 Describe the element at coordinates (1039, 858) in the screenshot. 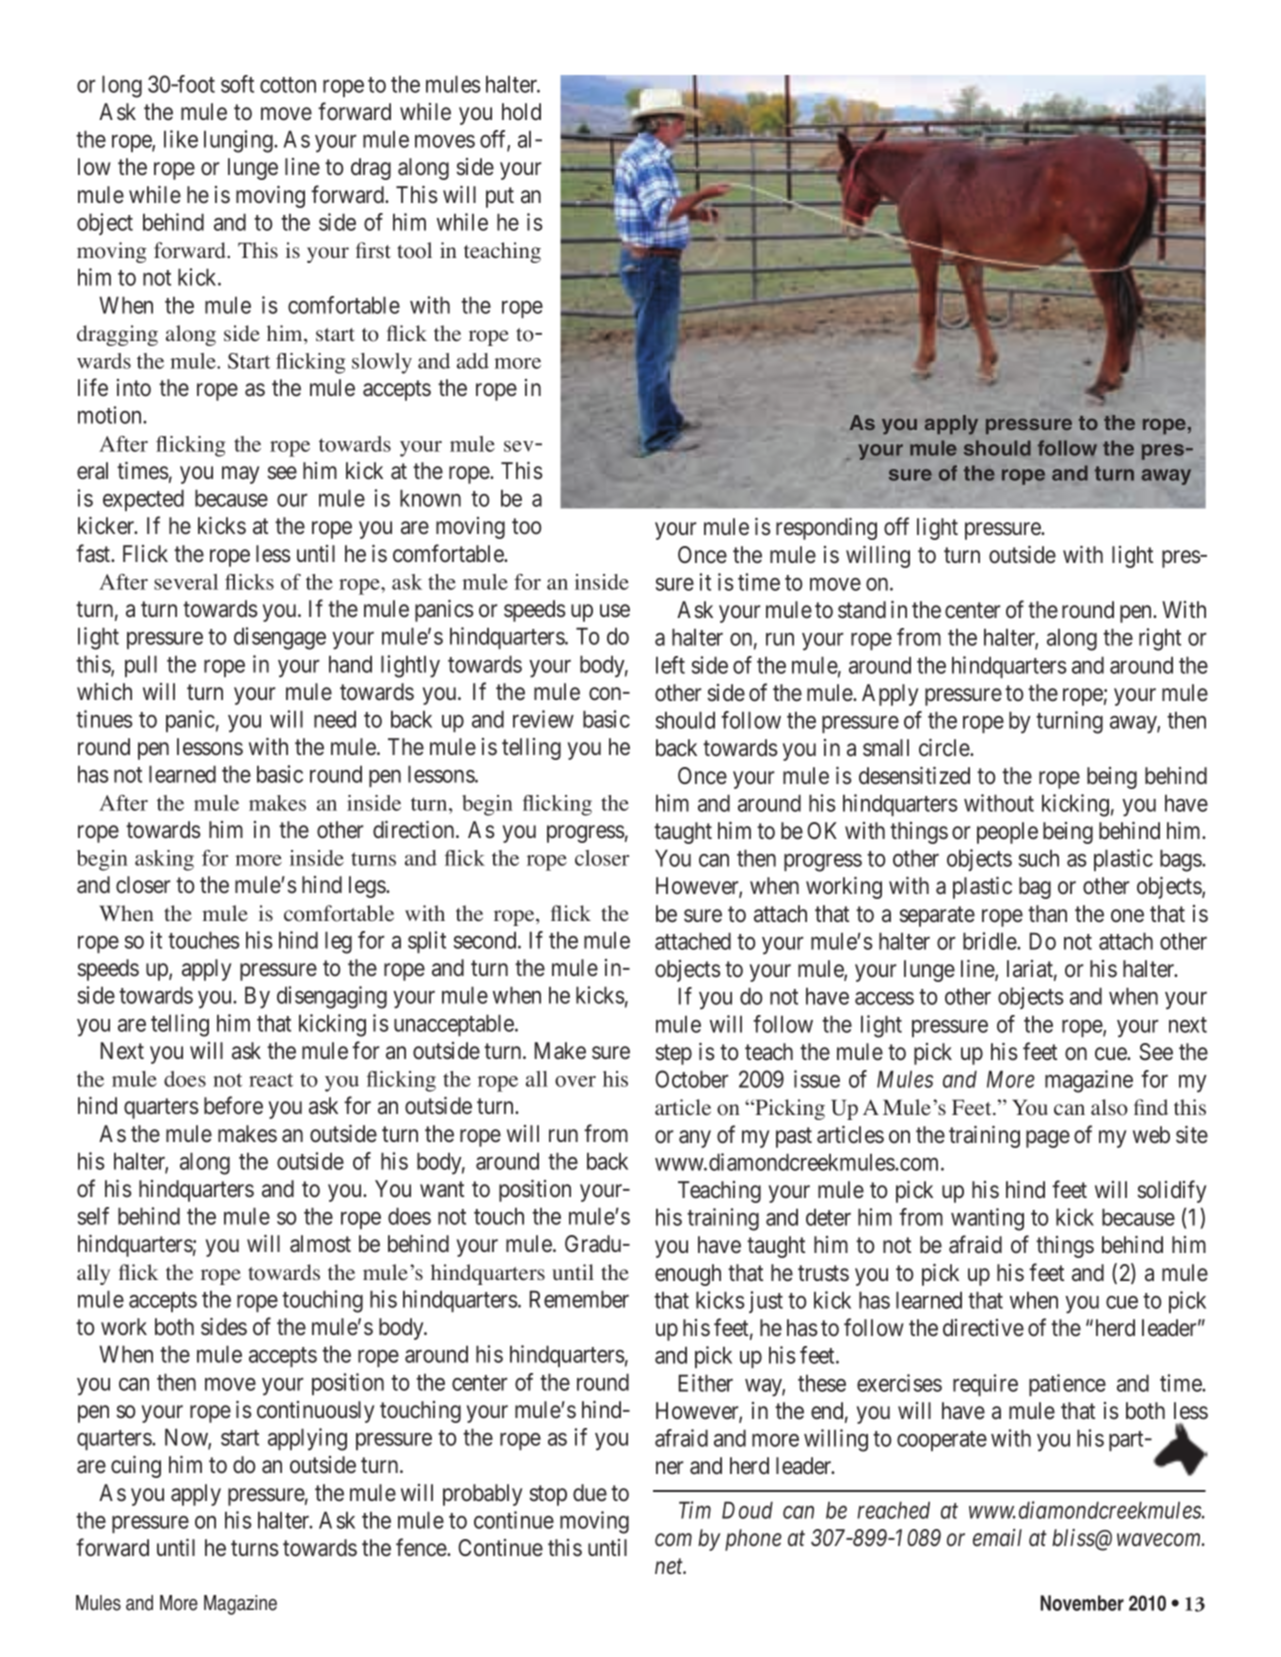

I see `such` at that location.
